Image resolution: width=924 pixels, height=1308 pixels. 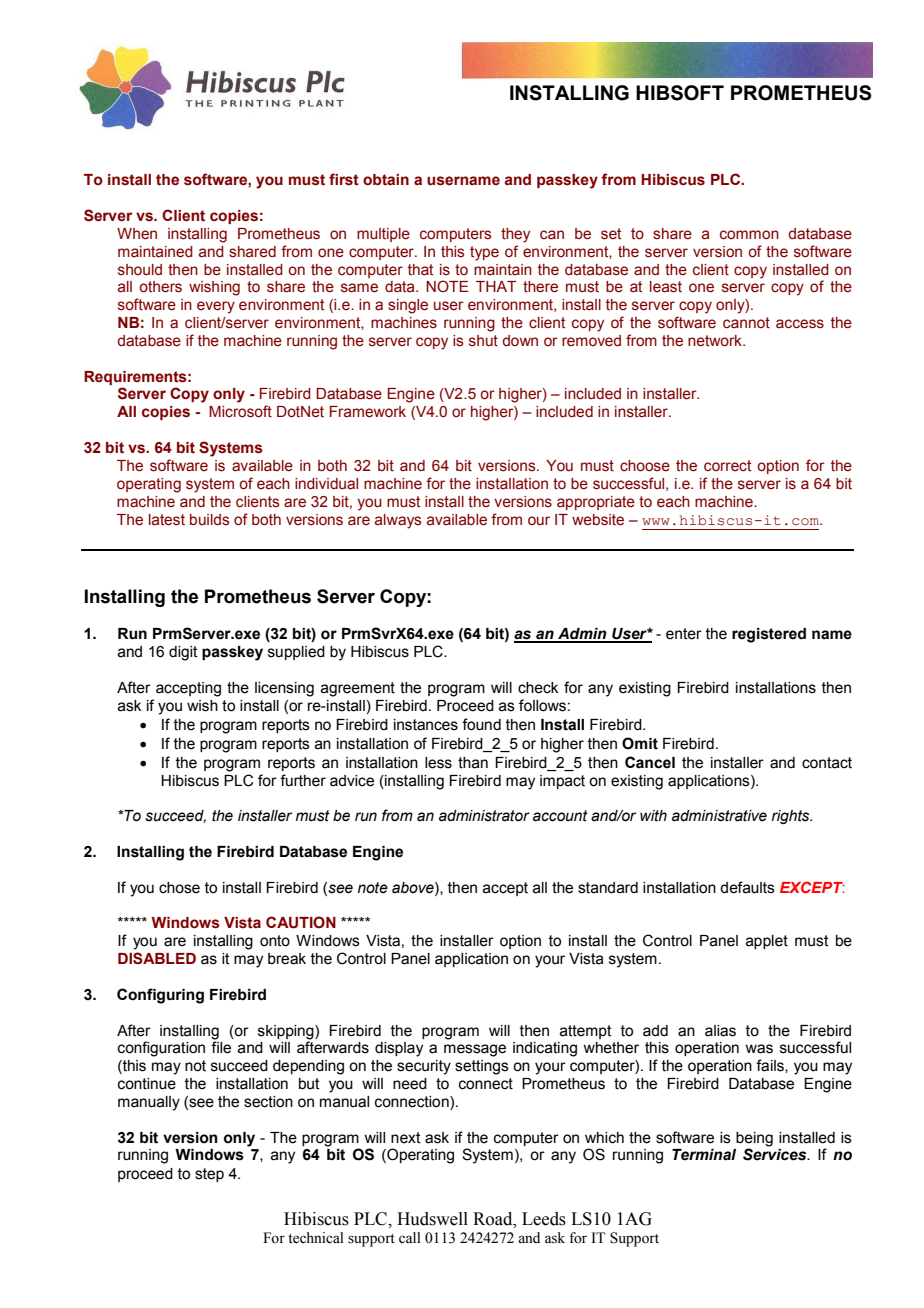 What do you see at coordinates (284, 689) in the document?
I see `licensing` at bounding box center [284, 689].
